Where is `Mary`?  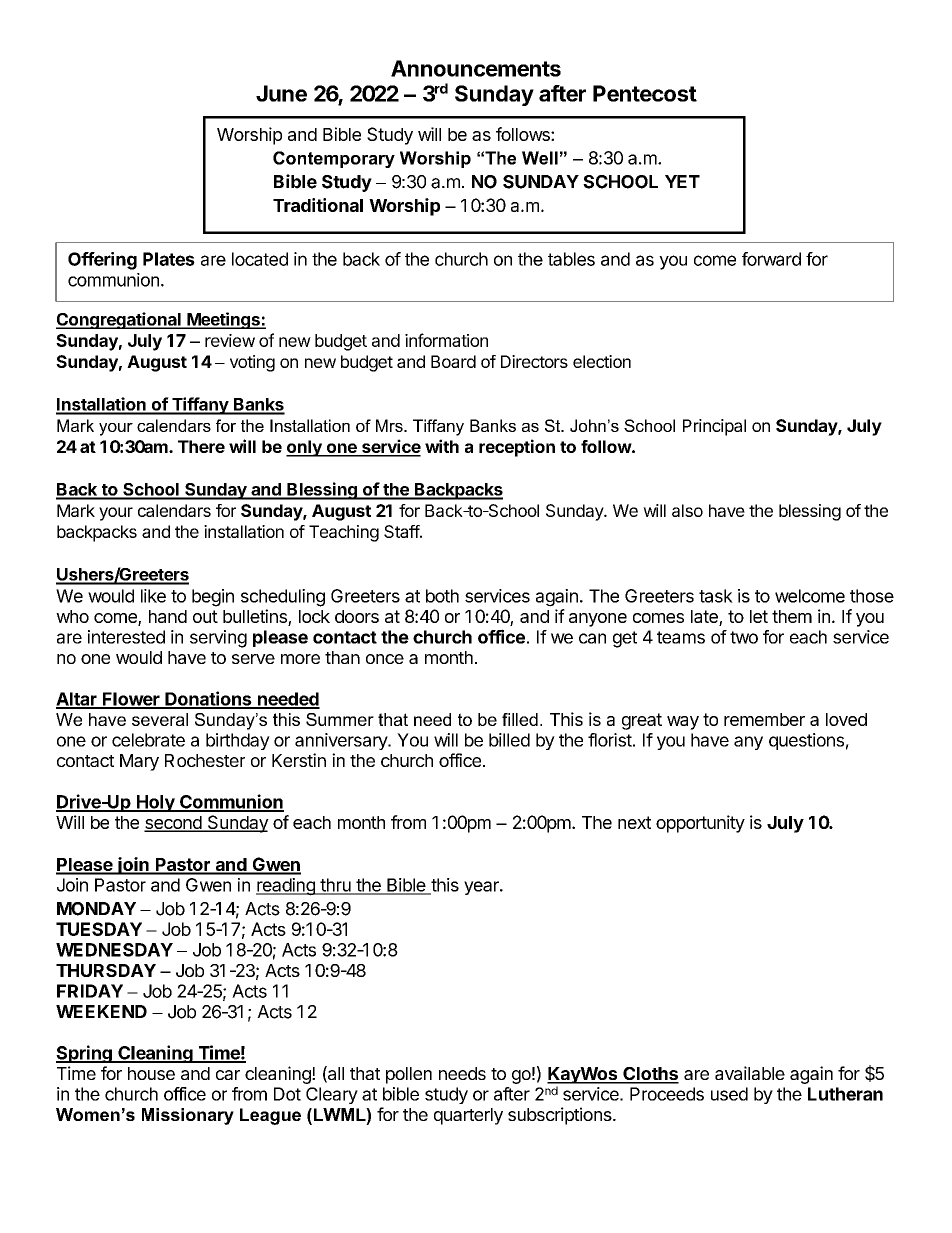 Mary is located at coordinates (139, 762).
